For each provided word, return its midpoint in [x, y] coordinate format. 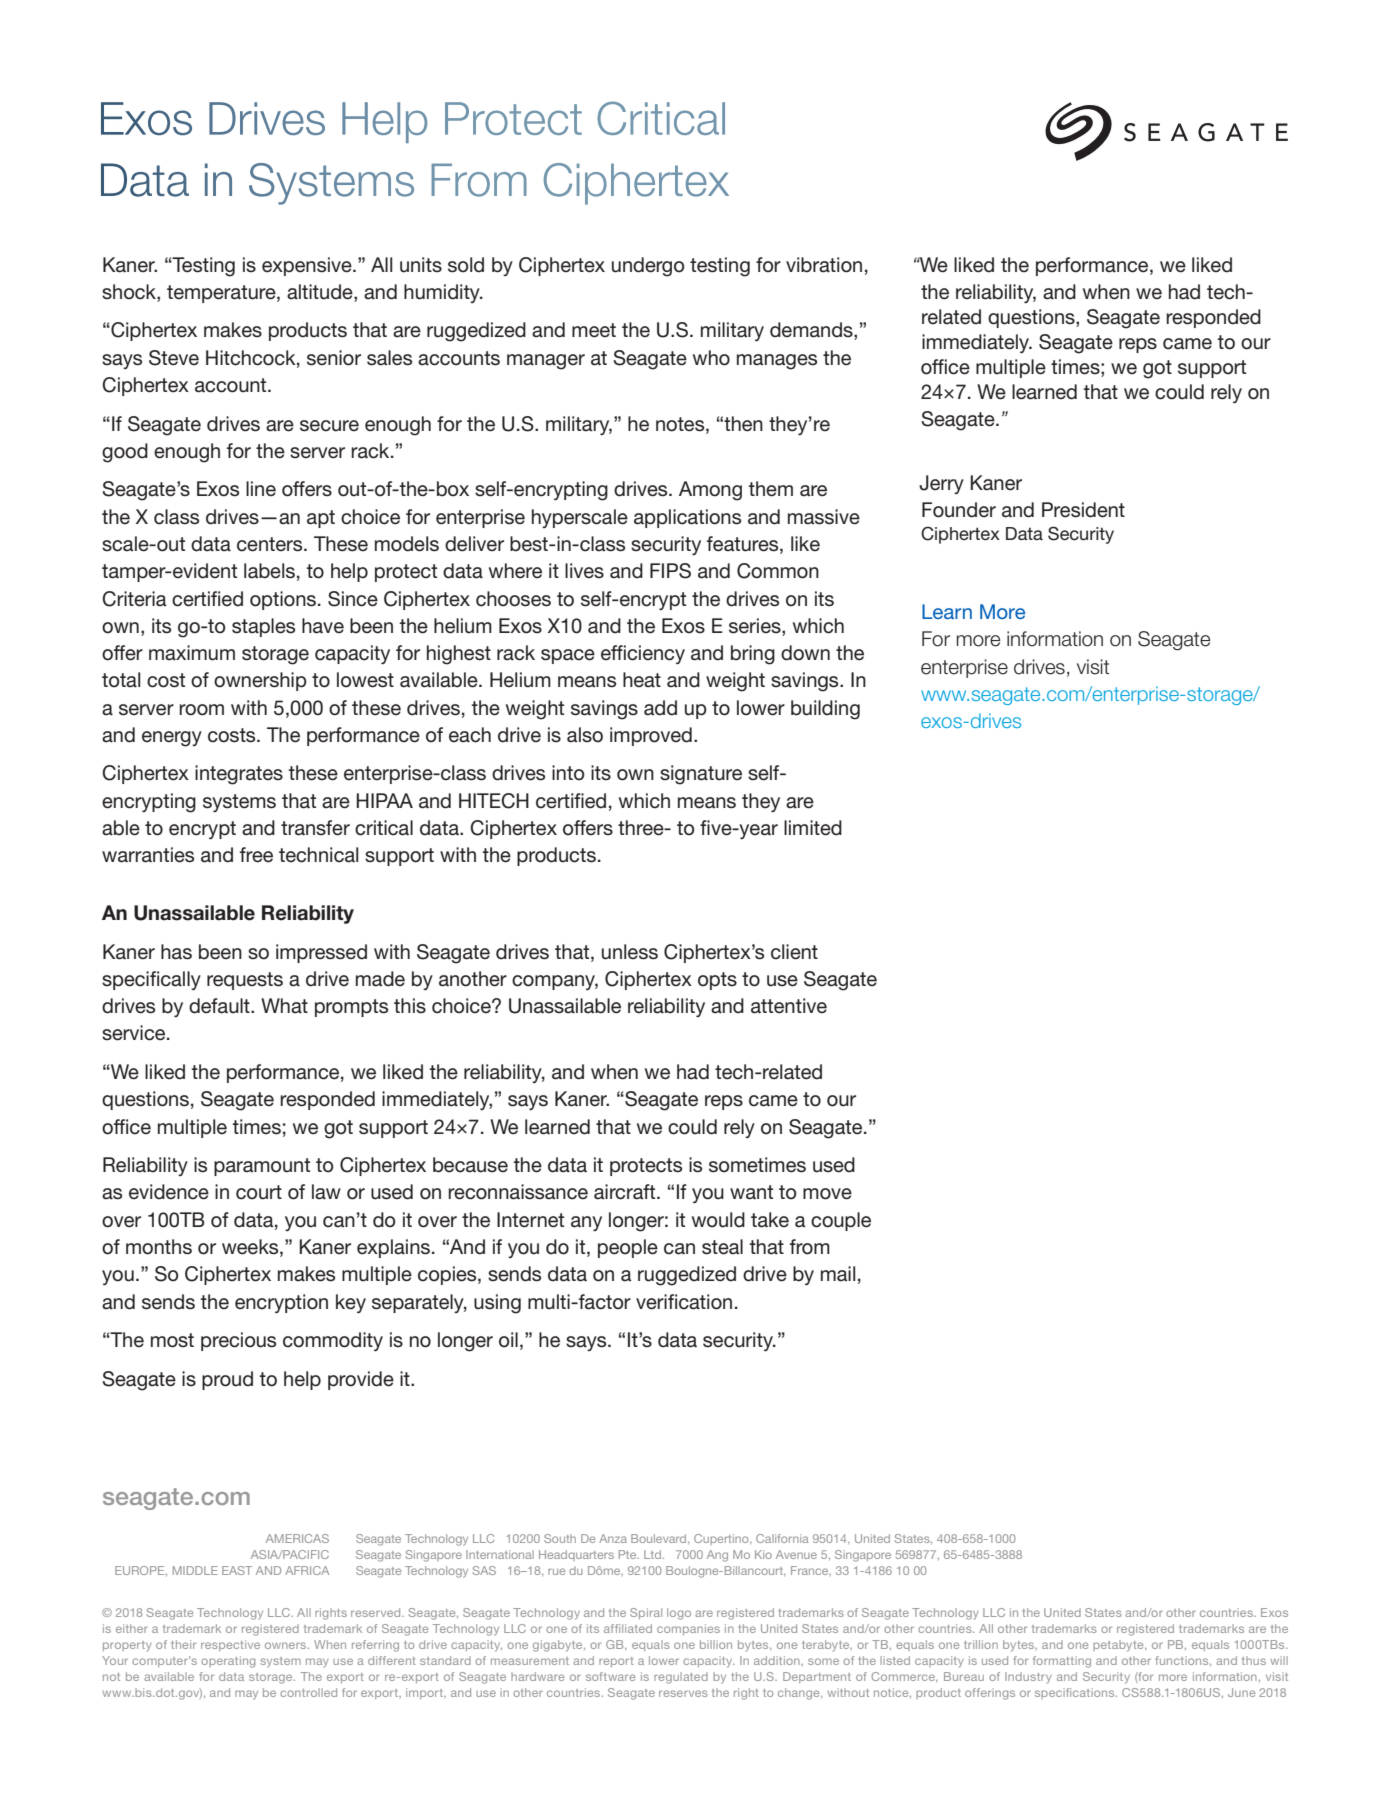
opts [717, 981]
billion [716, 1644]
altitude [321, 293]
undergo [648, 267]
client [794, 952]
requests [245, 981]
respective [230, 1645]
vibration [824, 265]
